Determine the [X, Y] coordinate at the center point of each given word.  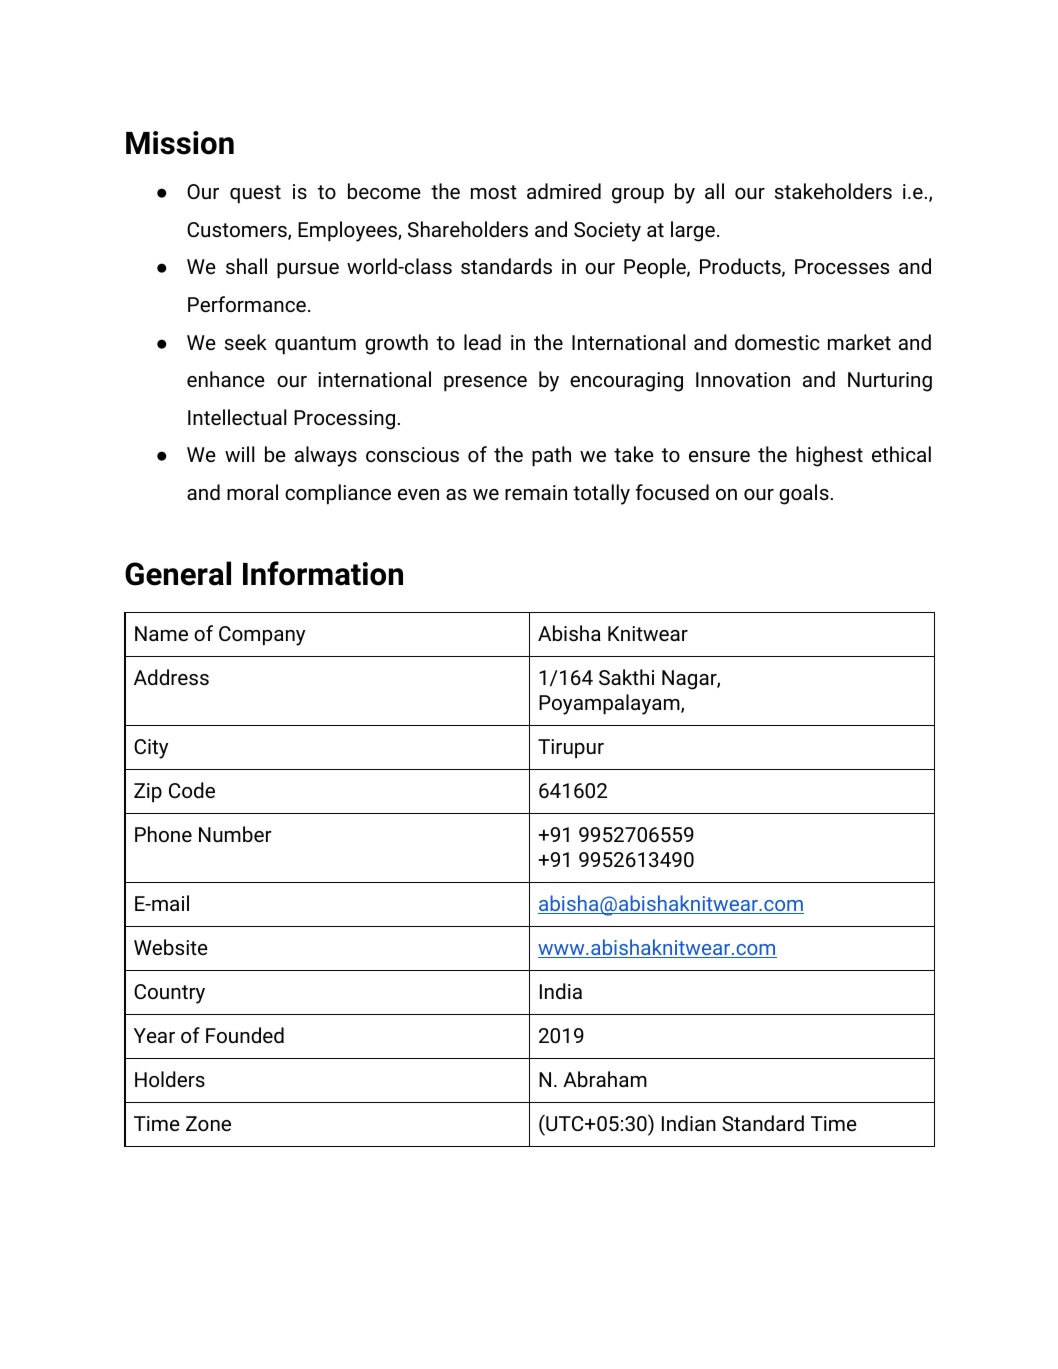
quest [255, 194]
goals [804, 494]
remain [536, 492]
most [494, 192]
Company [262, 636]
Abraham [605, 1079]
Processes [842, 266]
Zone [208, 1123]
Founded [245, 1035]
